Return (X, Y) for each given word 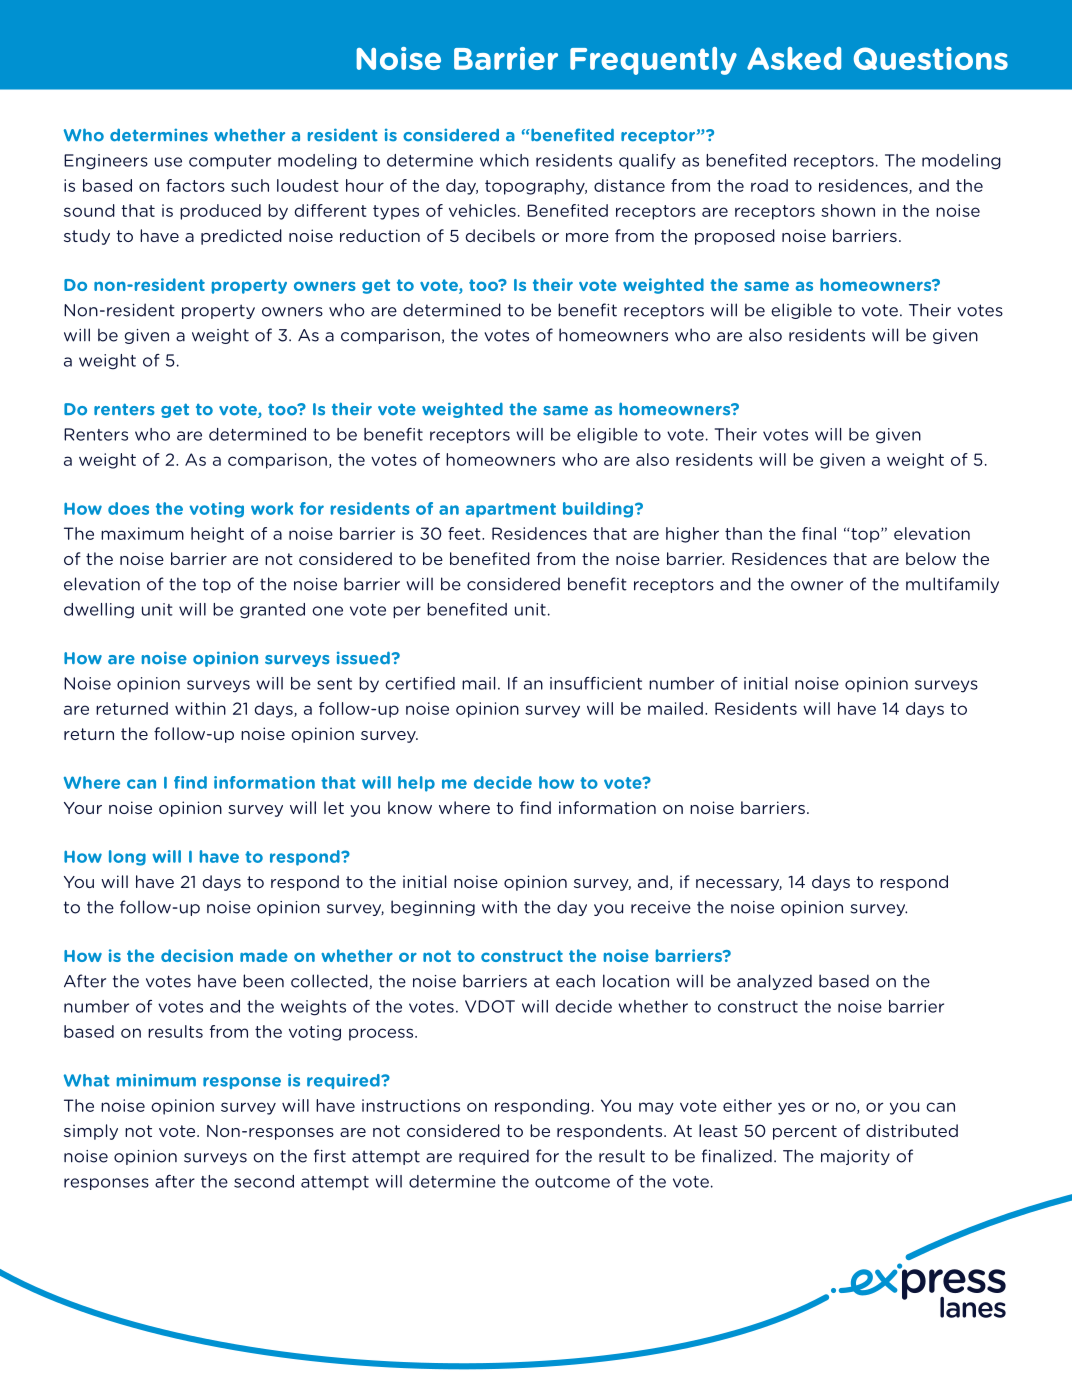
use (168, 162)
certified (420, 683)
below (931, 558)
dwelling (99, 611)
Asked (794, 58)
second (264, 1181)
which (504, 160)
